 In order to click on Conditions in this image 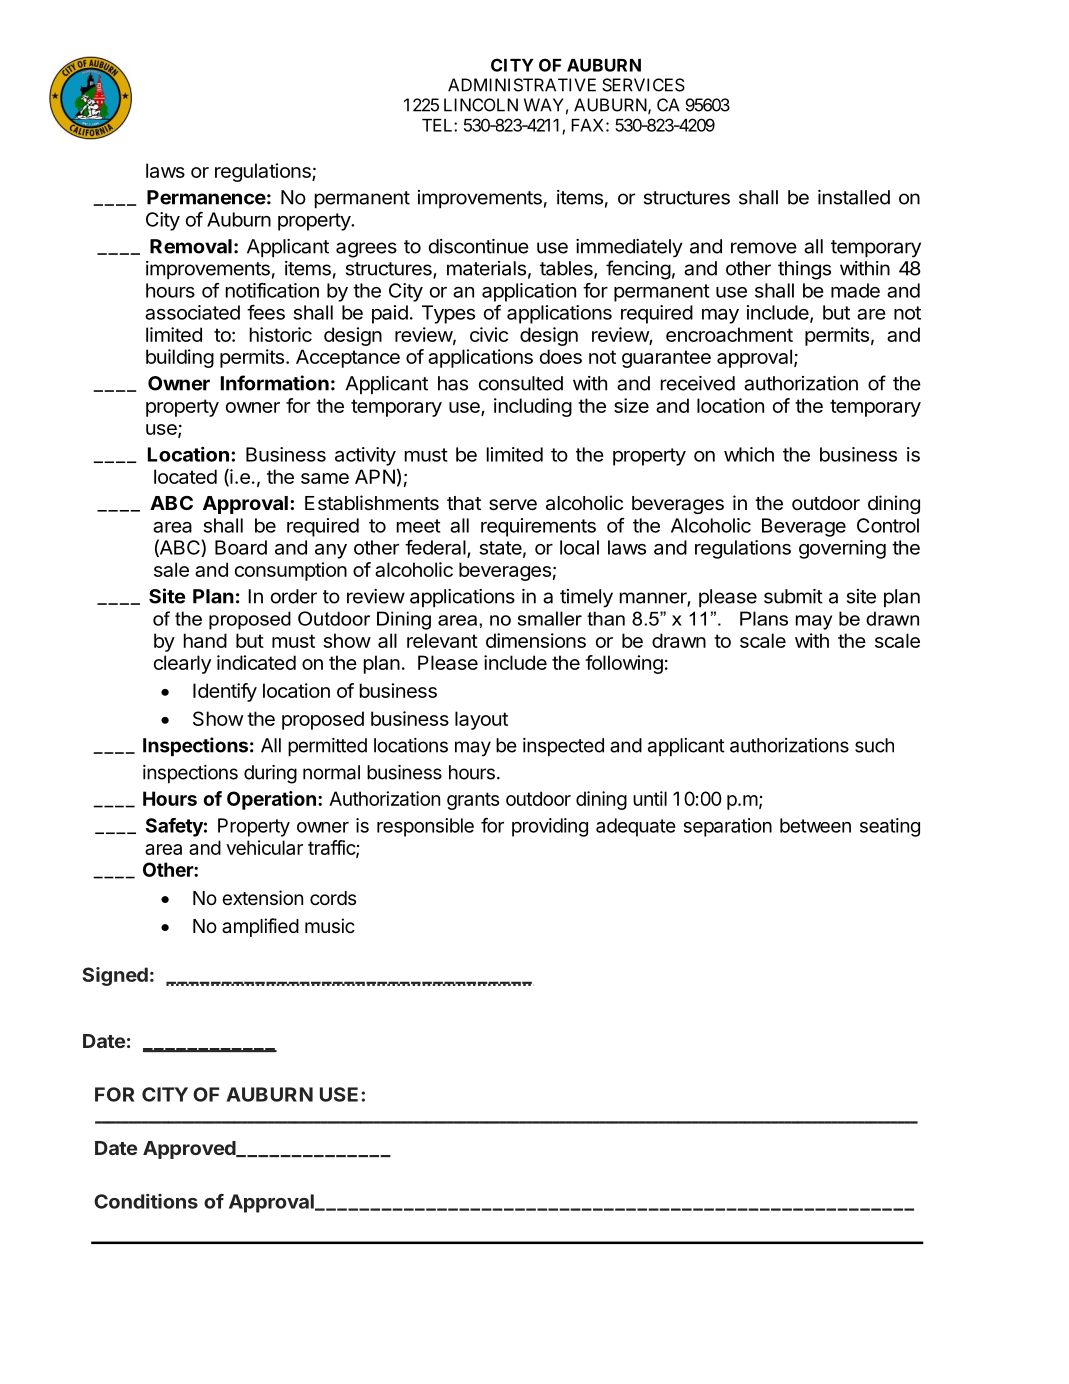, I will do `click(146, 1201)`.
